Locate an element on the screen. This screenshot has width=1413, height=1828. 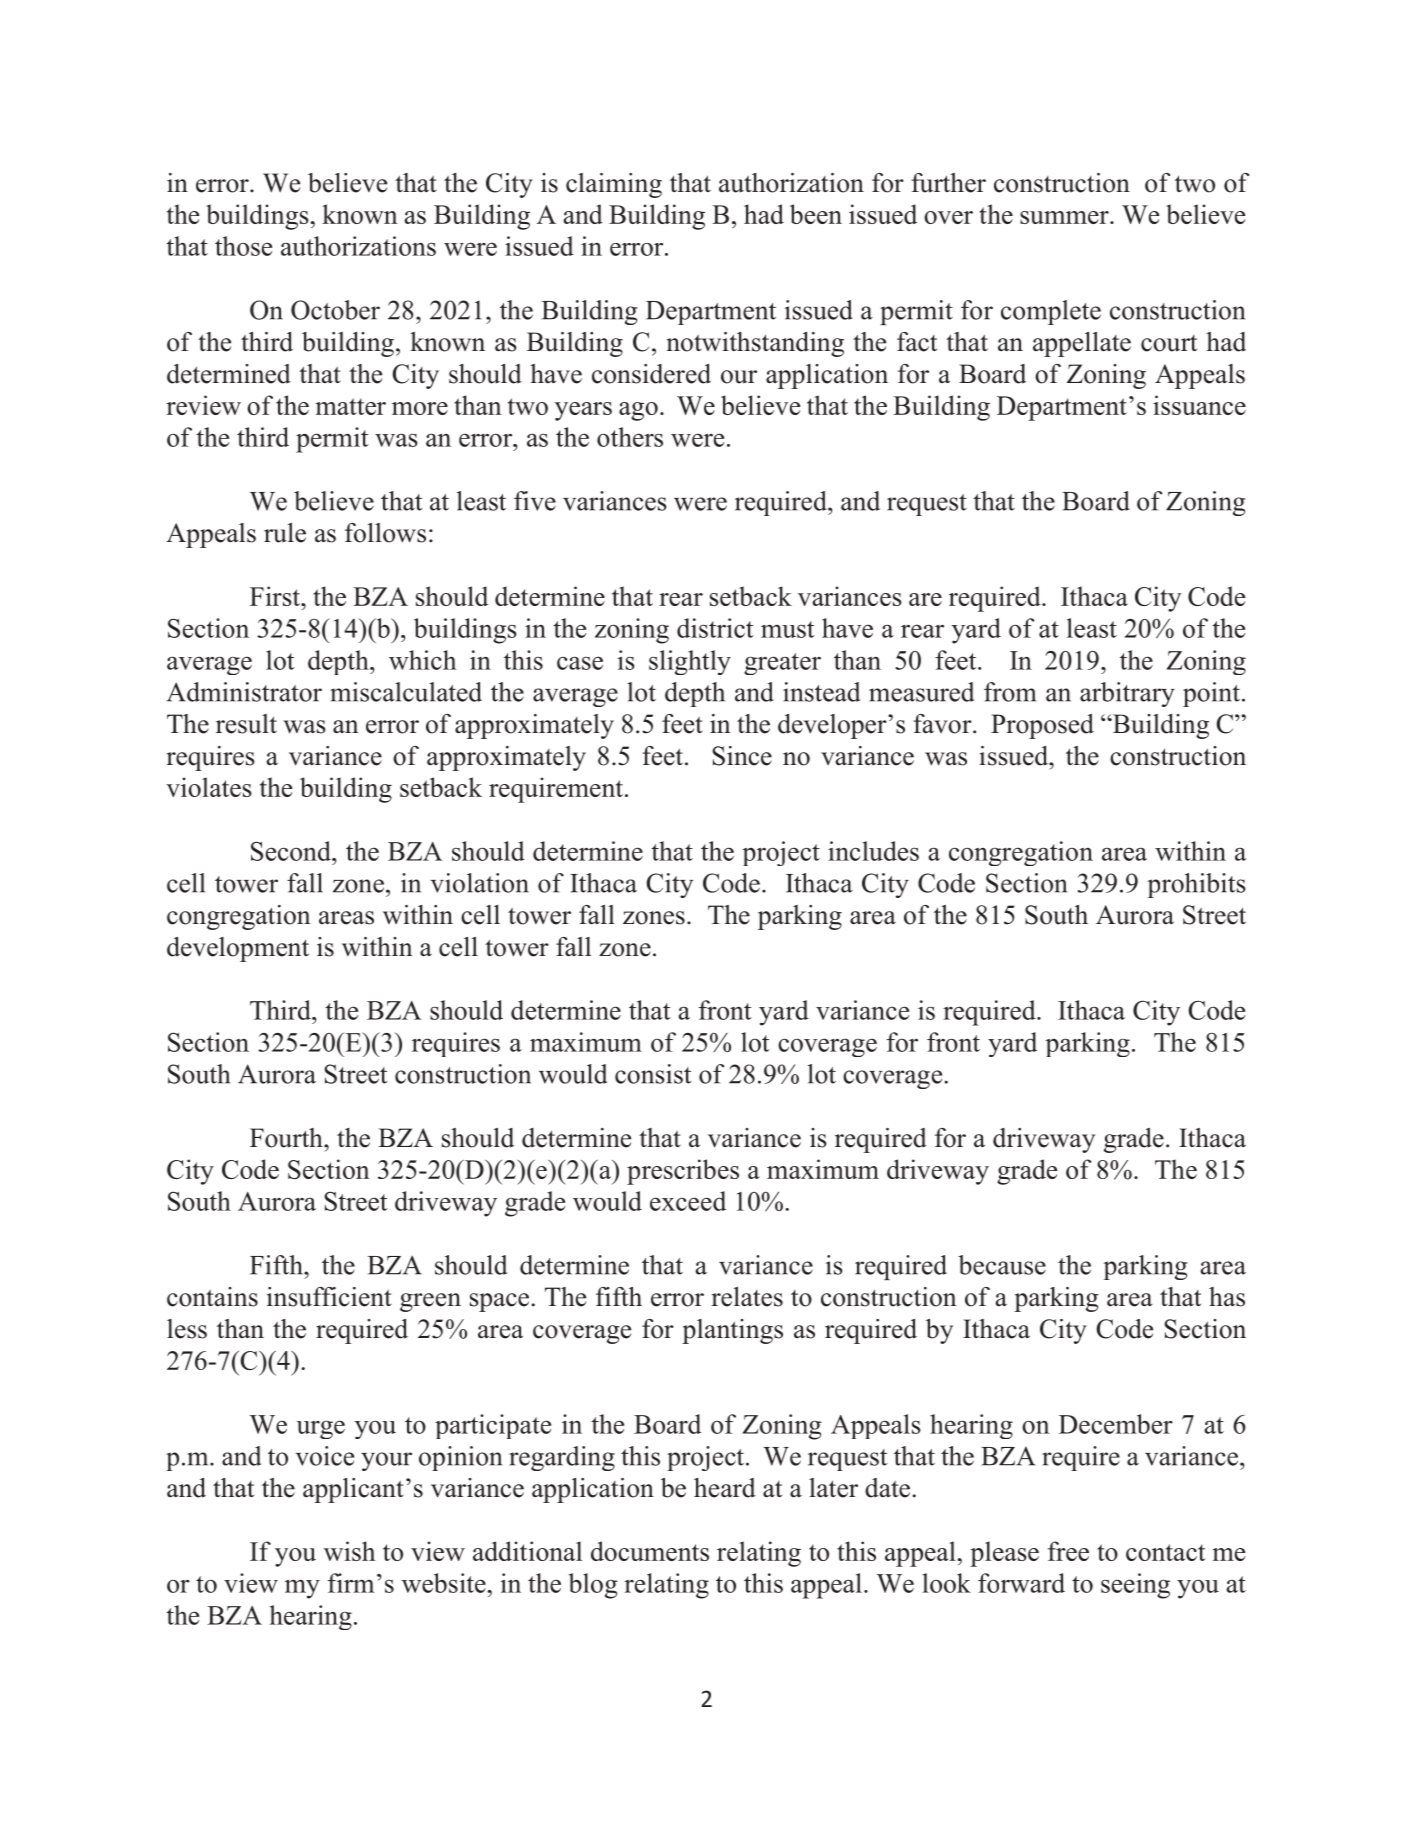
wish is located at coordinates (349, 1551).
